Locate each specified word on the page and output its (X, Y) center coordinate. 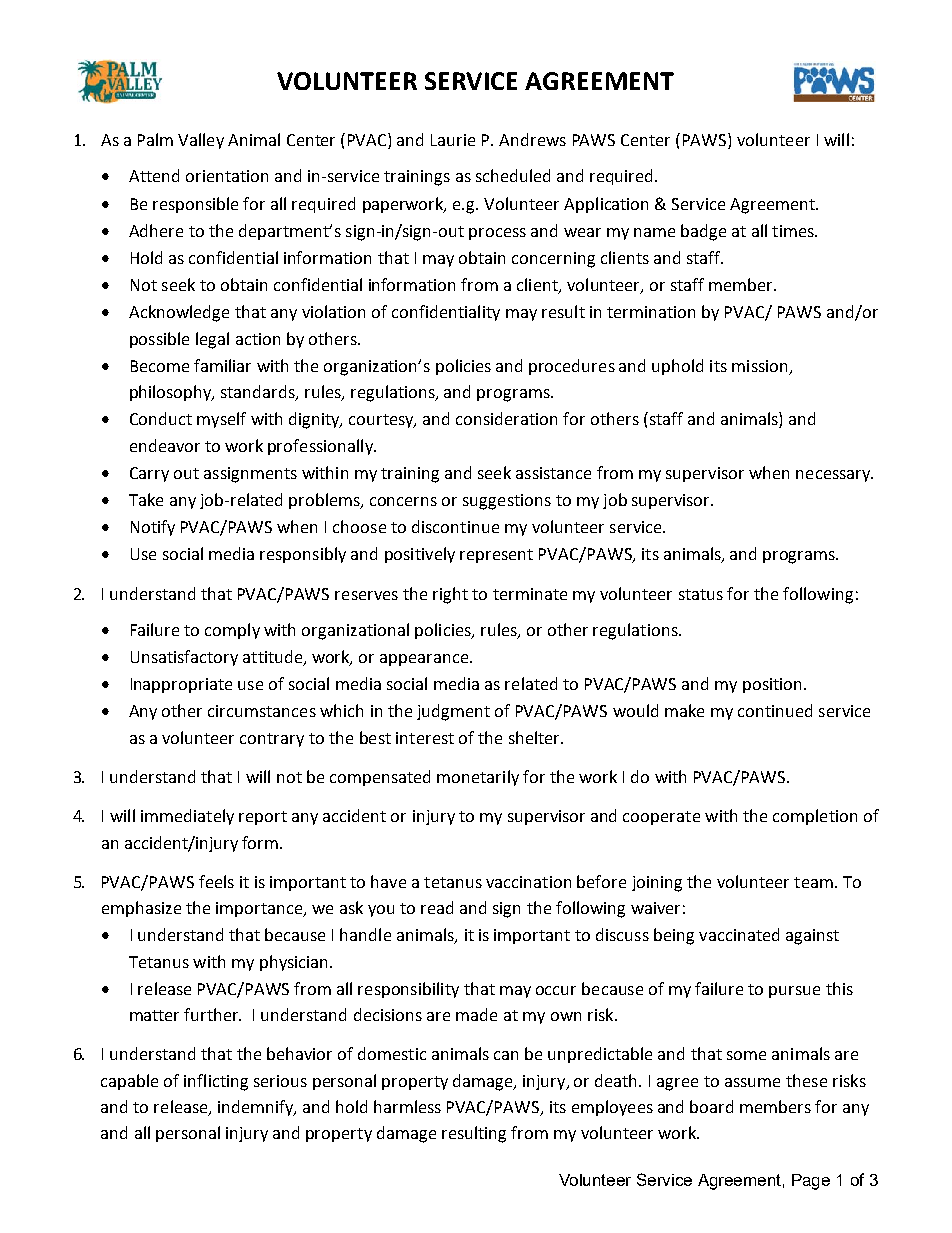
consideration (506, 418)
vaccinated (739, 934)
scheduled (513, 175)
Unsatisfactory (184, 658)
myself (221, 420)
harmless (407, 1106)
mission (759, 366)
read (437, 907)
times (794, 231)
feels (216, 881)
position (774, 685)
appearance (425, 660)
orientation (227, 176)
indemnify (257, 1108)
